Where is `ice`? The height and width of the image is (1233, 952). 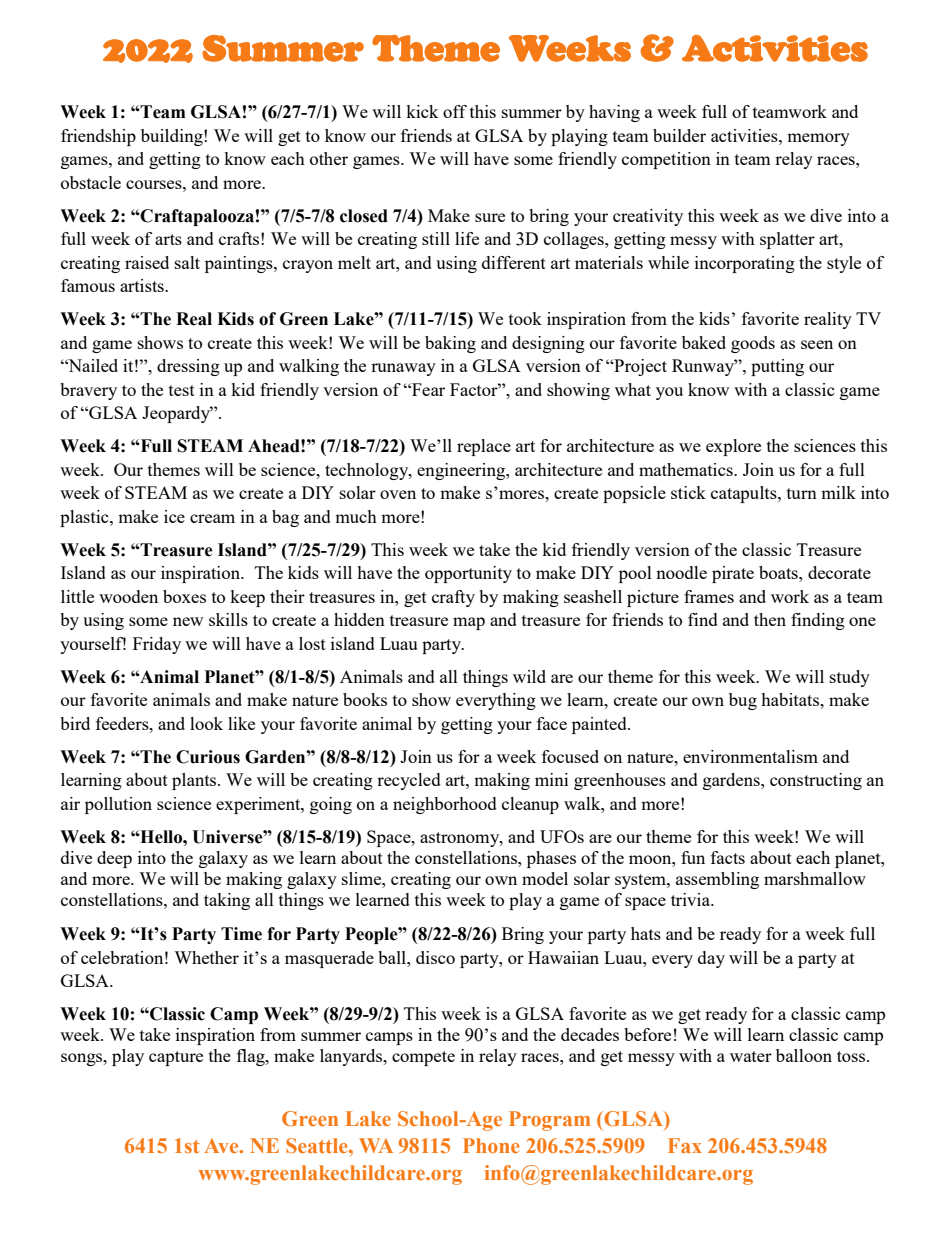
ice is located at coordinates (174, 516).
